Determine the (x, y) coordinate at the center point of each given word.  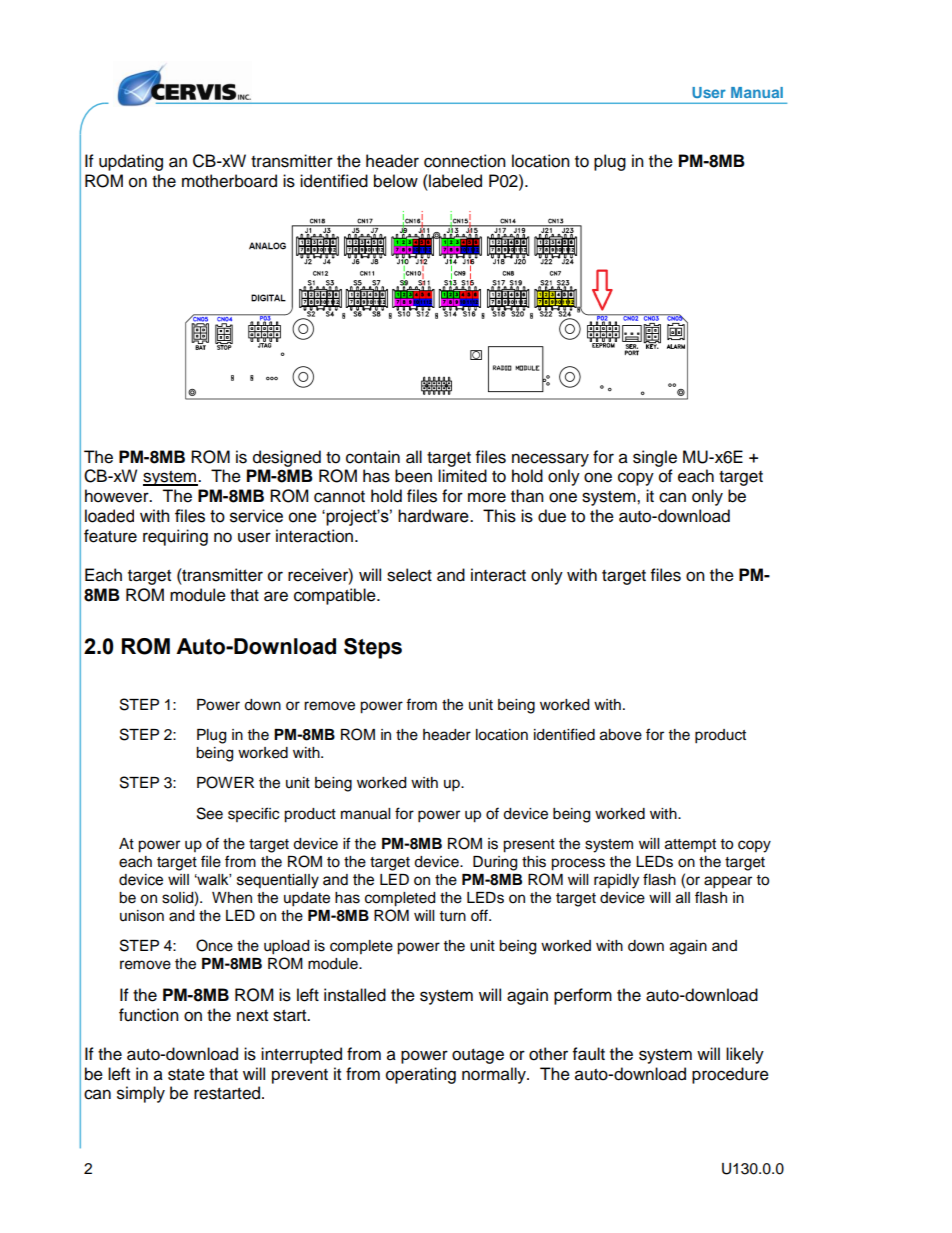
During (495, 863)
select (409, 575)
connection (465, 161)
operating (421, 1075)
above (621, 735)
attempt (690, 845)
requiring (175, 537)
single (655, 458)
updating (131, 162)
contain (373, 457)
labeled (454, 181)
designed (287, 458)
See (210, 813)
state (186, 1075)
